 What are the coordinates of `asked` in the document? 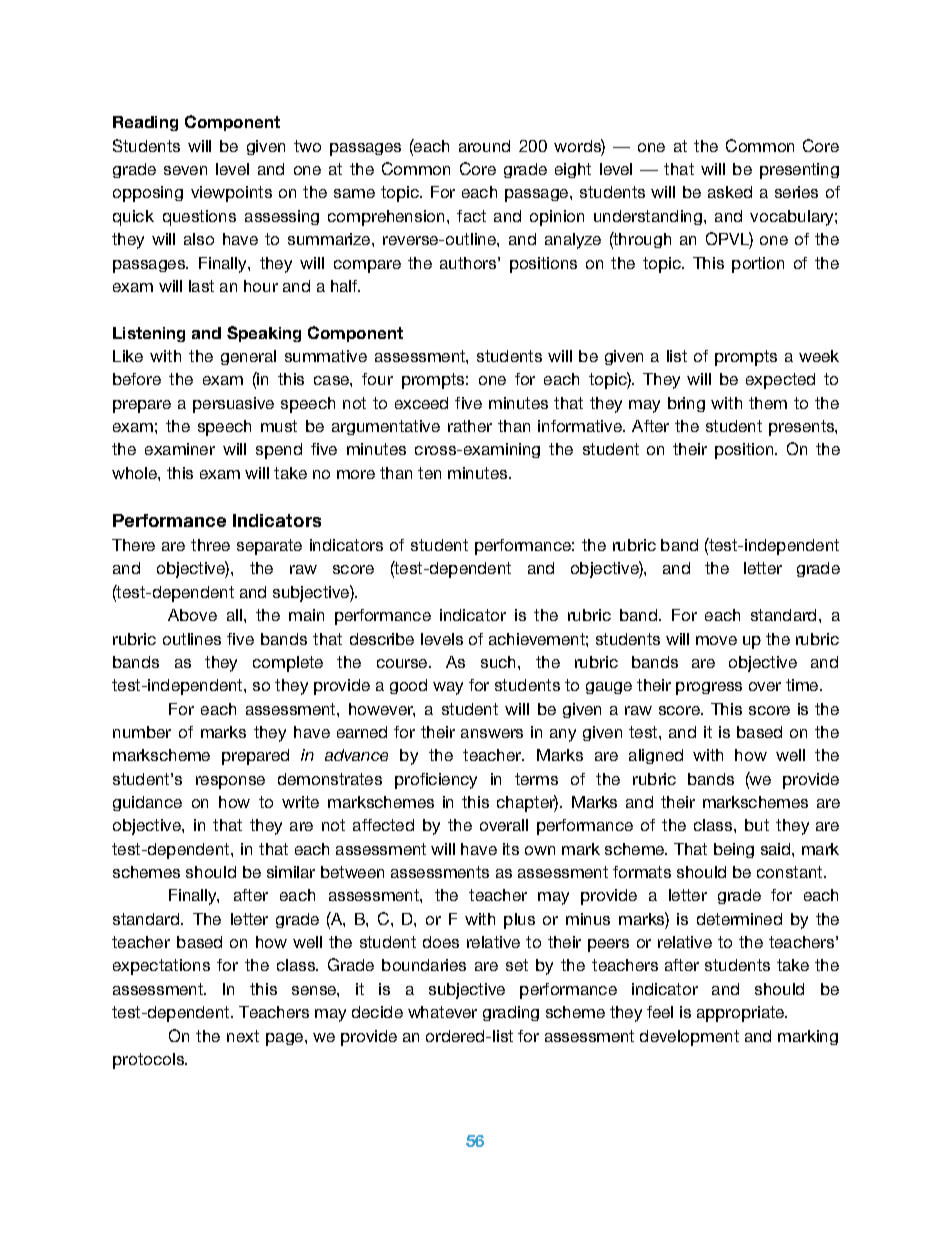 It's located at (730, 192).
